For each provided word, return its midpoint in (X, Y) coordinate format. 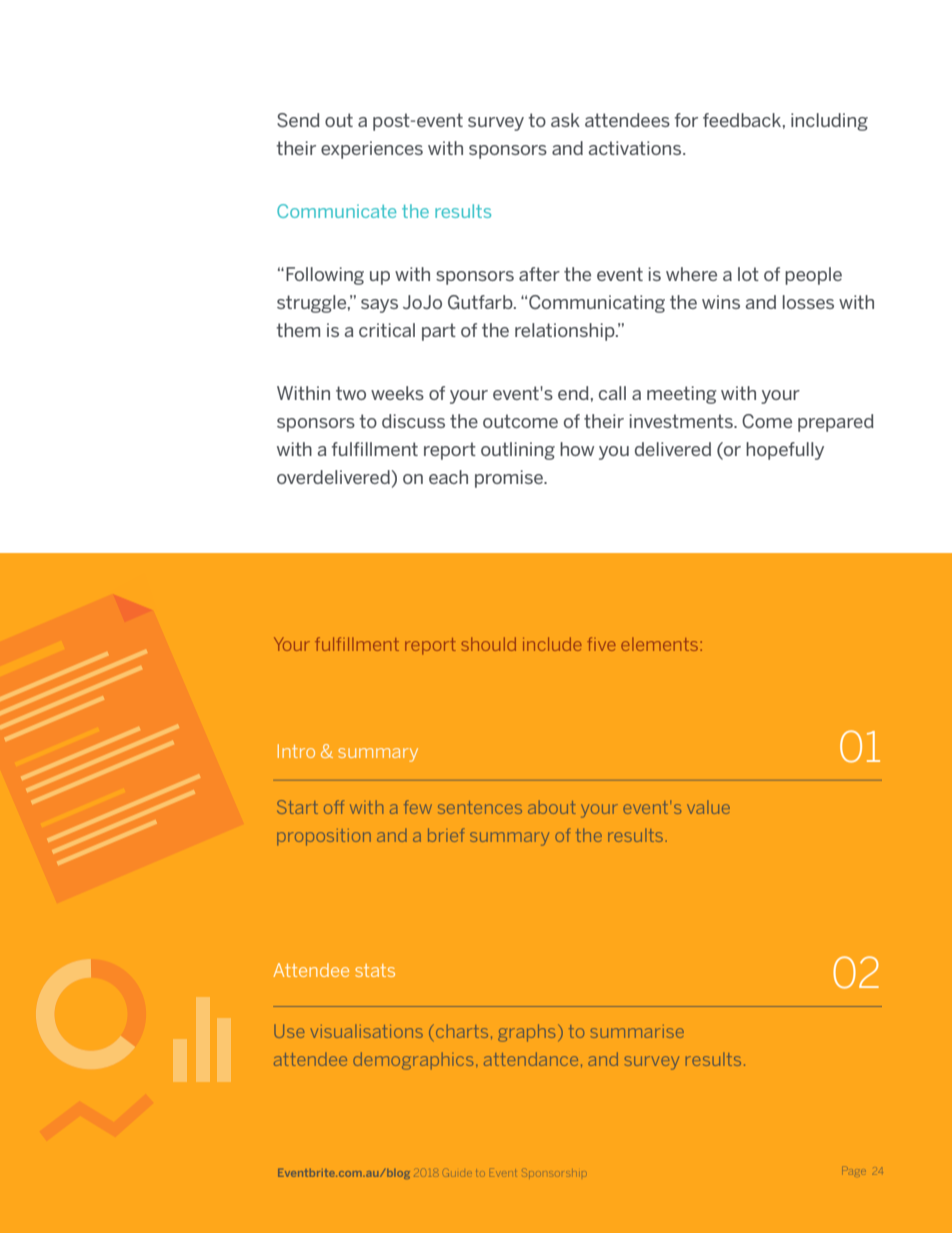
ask (565, 120)
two (351, 393)
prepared (836, 423)
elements (661, 644)
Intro (296, 751)
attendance (531, 1059)
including (829, 122)
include (552, 644)
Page (854, 1171)
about (552, 807)
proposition (324, 837)
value (708, 807)
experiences (372, 150)
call (612, 393)
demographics (413, 1061)
